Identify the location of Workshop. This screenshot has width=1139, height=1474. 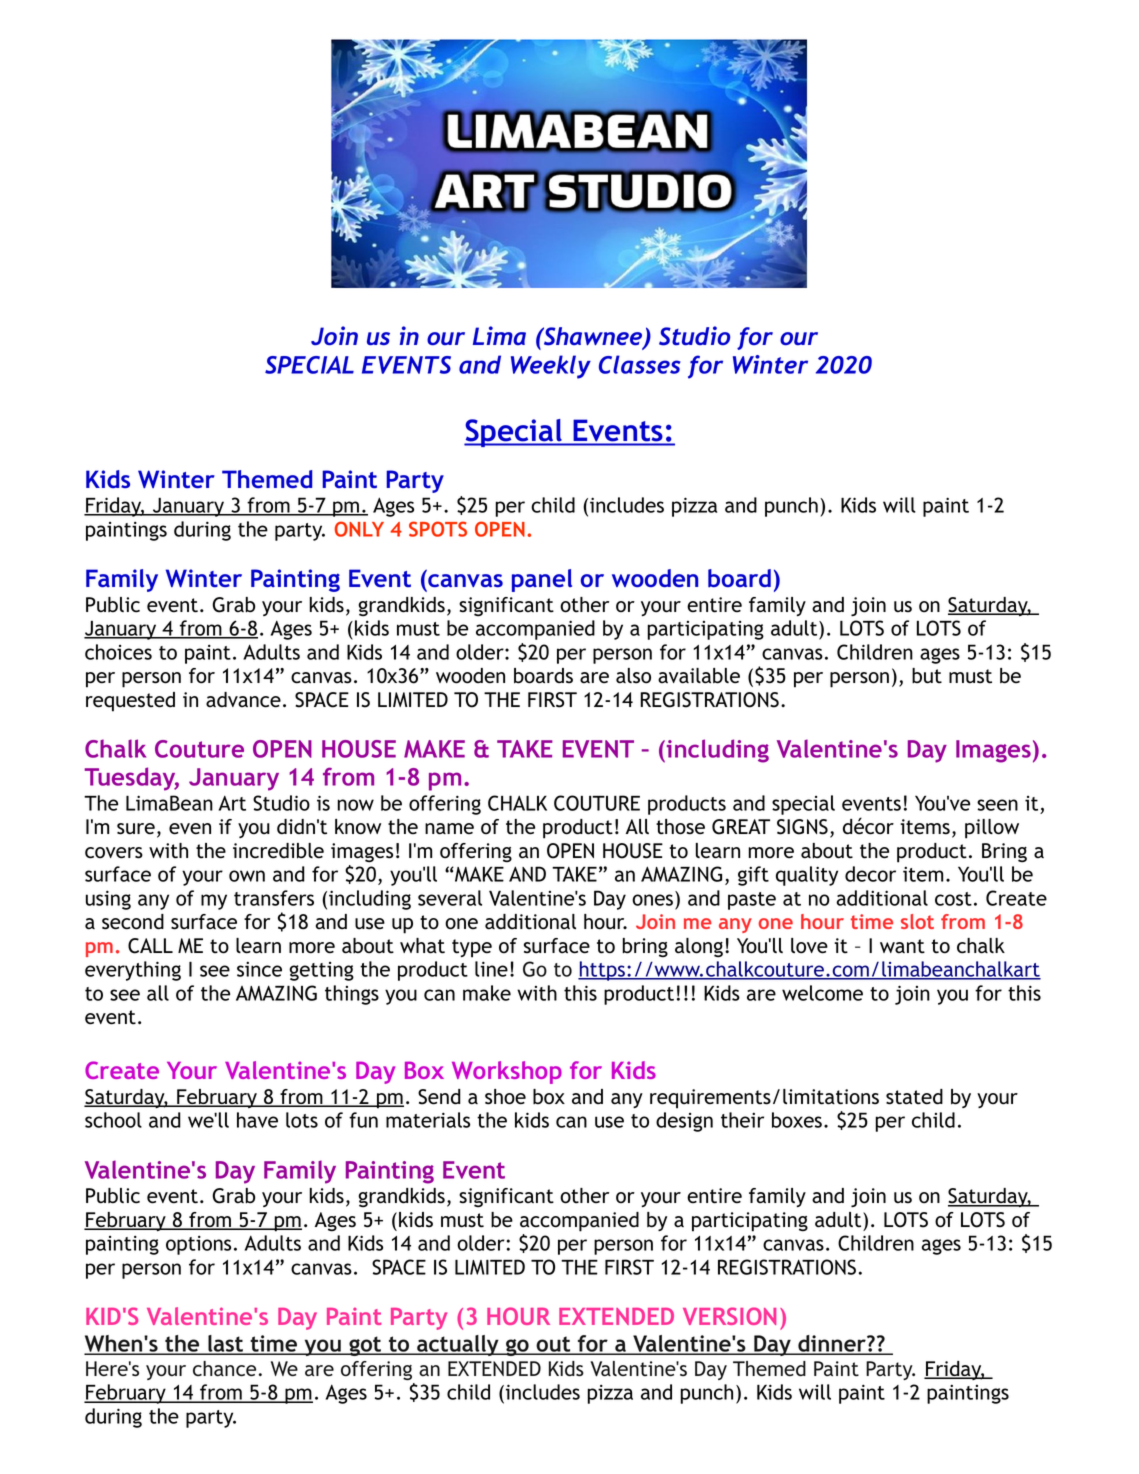
(507, 1072).
